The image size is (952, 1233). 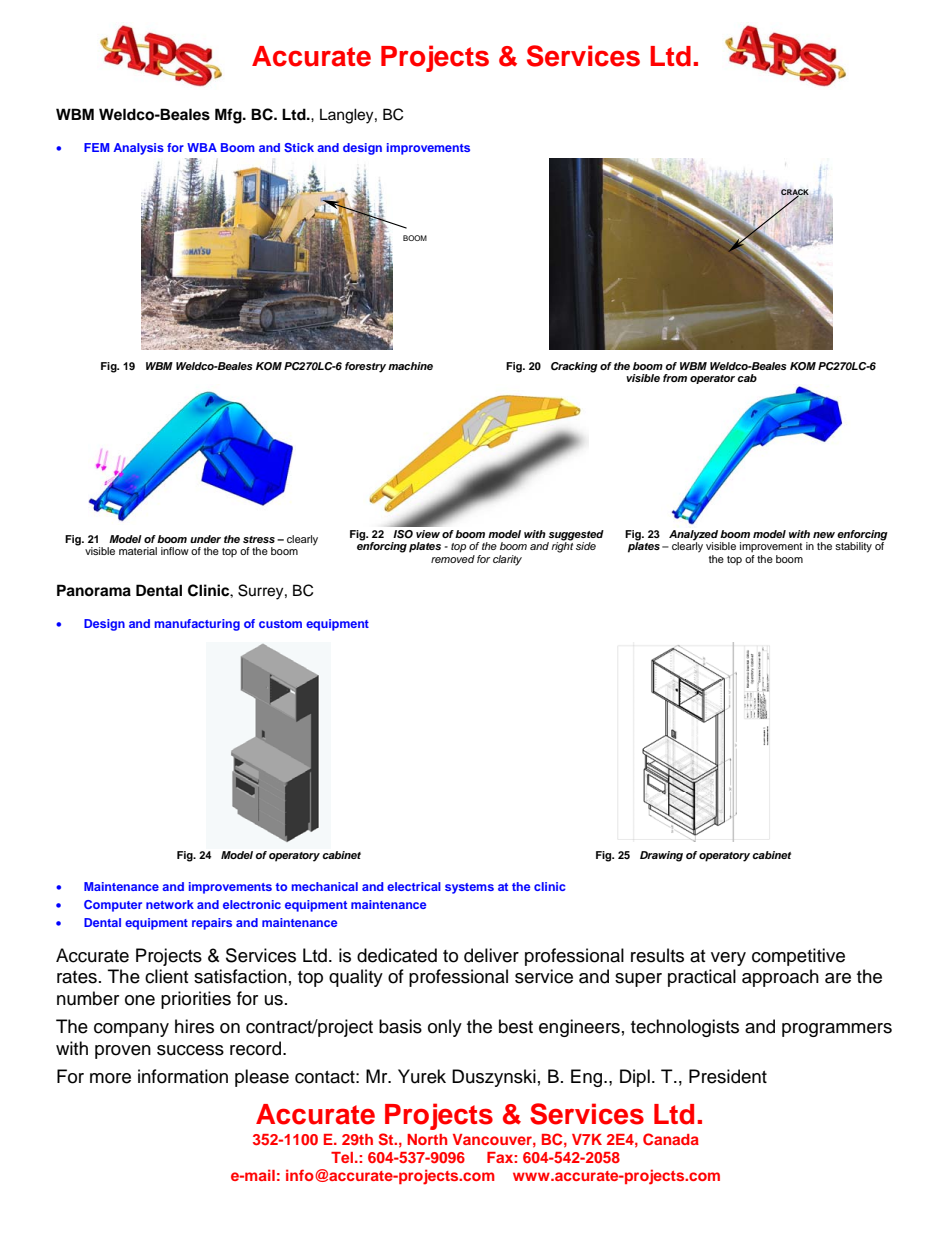 I want to click on more, so click(x=110, y=1078).
